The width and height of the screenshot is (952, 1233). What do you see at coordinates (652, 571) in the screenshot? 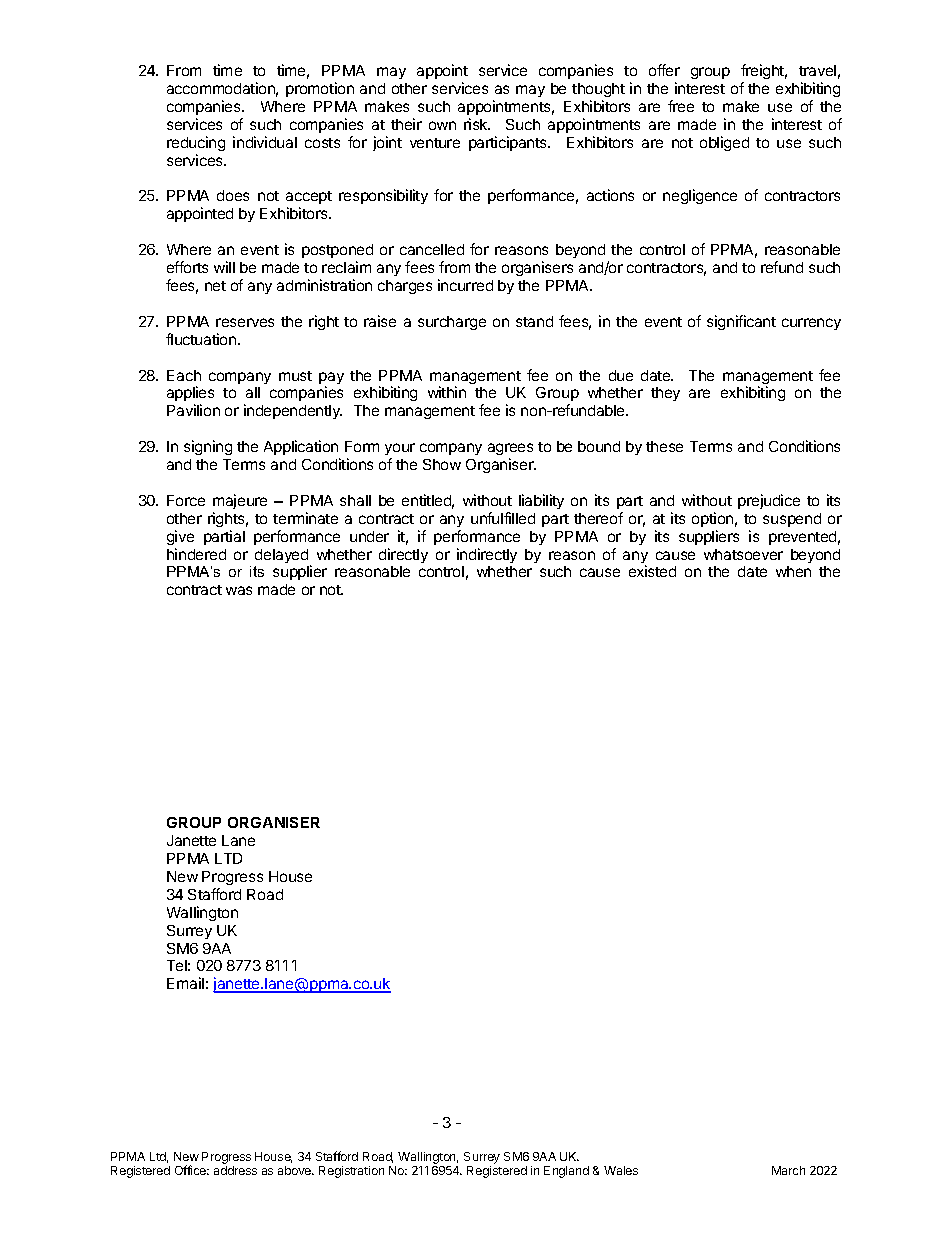
I see `existed` at bounding box center [652, 571].
